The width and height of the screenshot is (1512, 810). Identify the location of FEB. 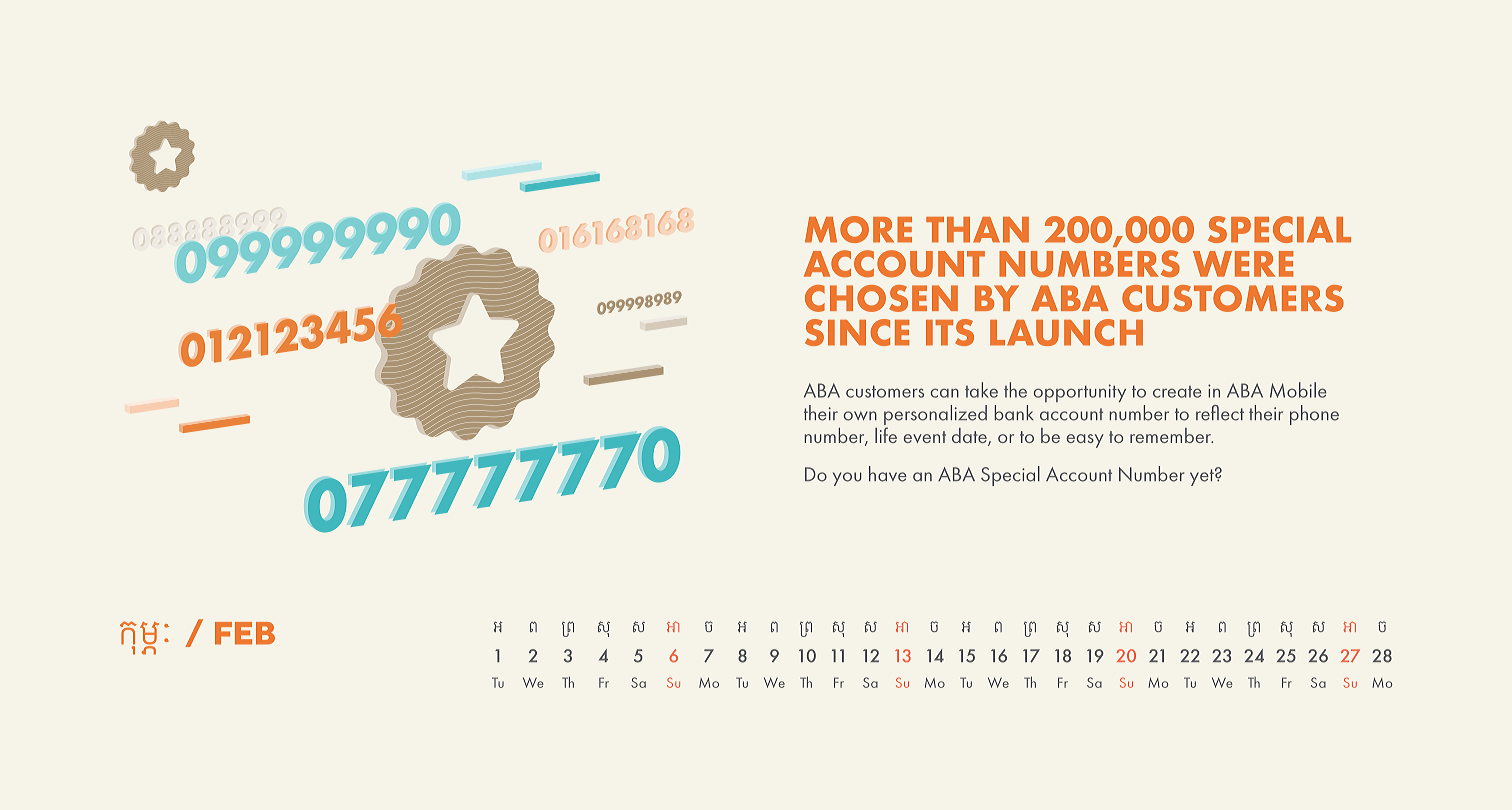
(245, 633).
